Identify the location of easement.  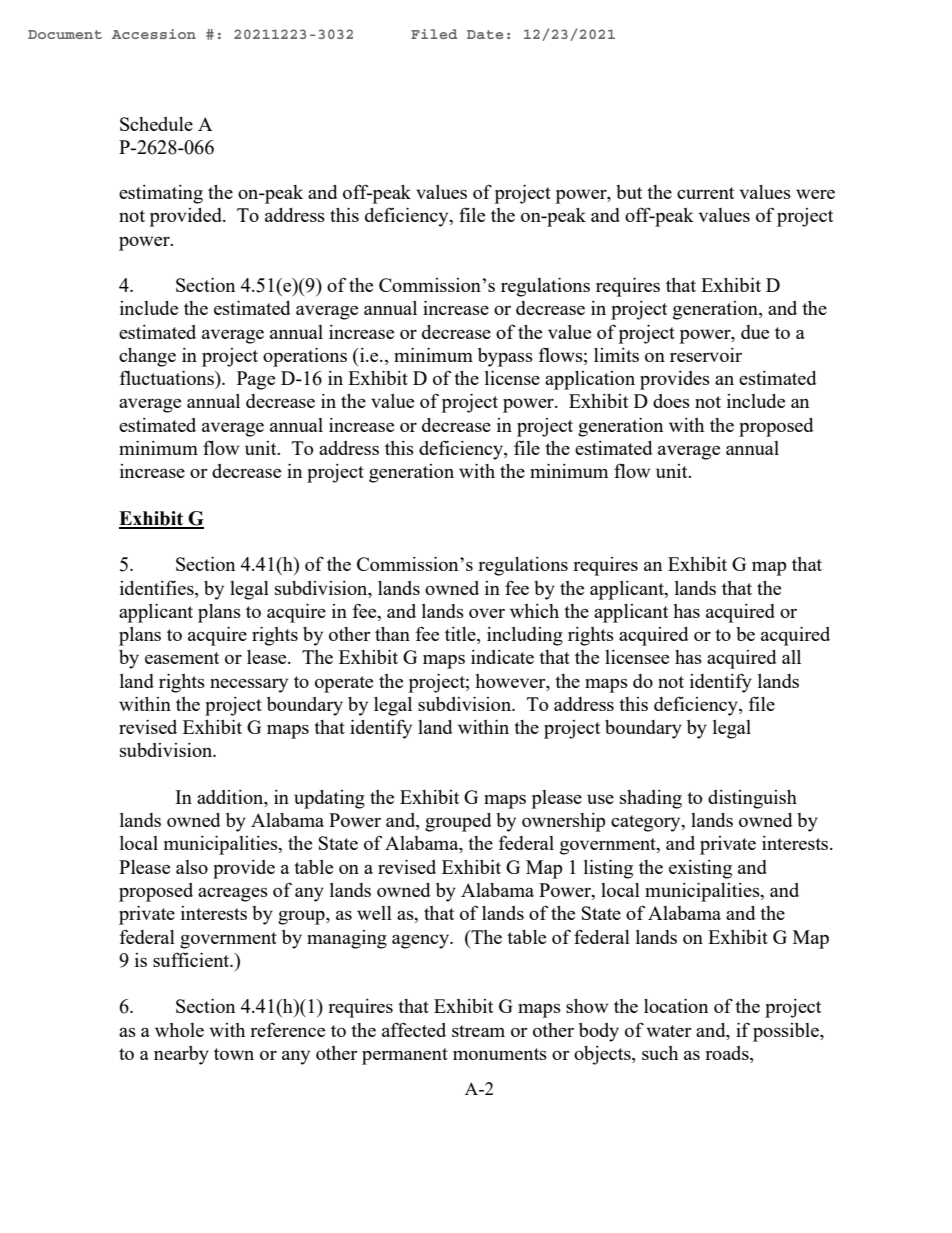
(182, 658).
